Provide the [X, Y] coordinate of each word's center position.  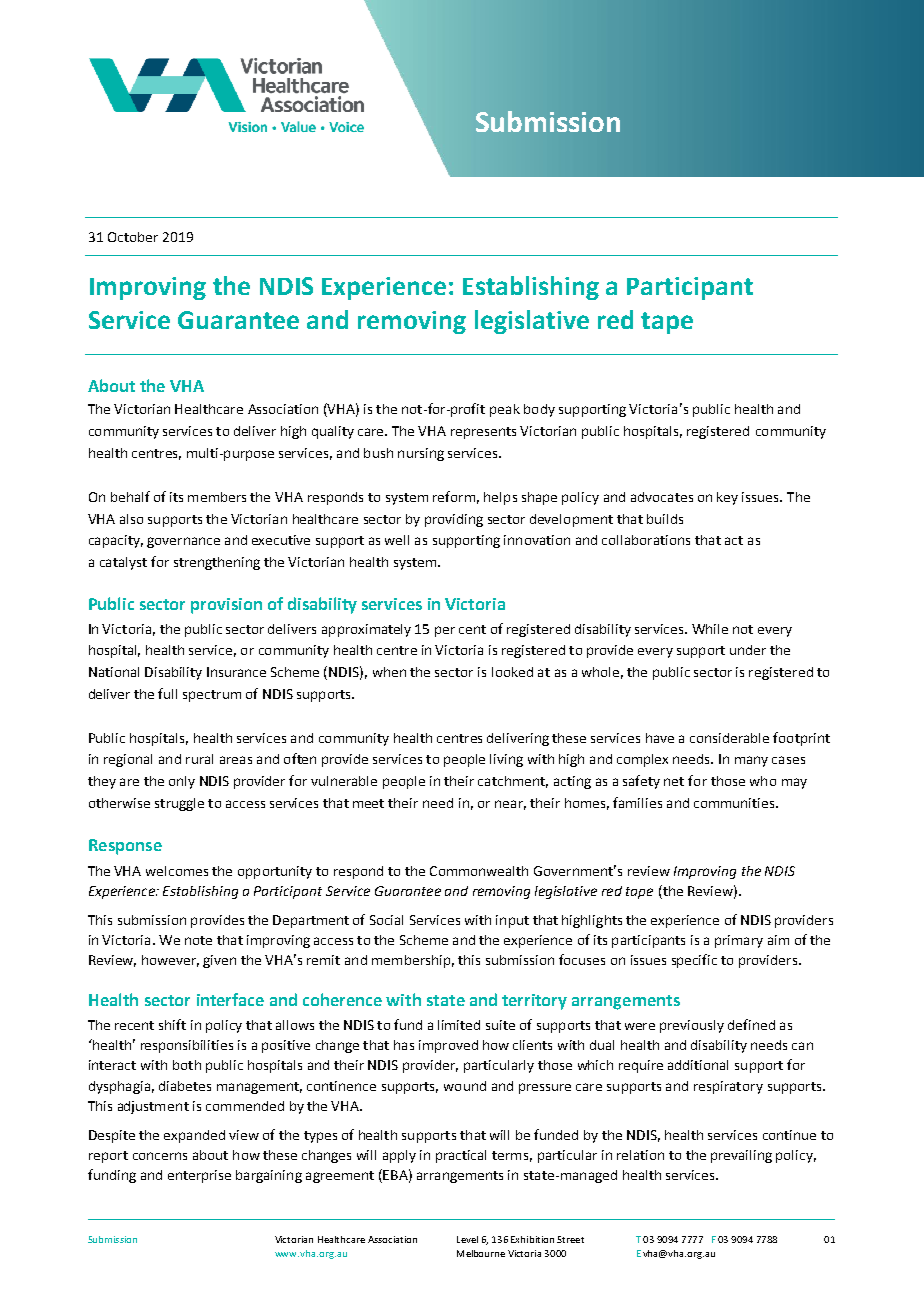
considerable [729, 738]
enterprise [199, 1176]
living [506, 760]
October [133, 237]
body [539, 410]
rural [199, 759]
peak [505, 410]
